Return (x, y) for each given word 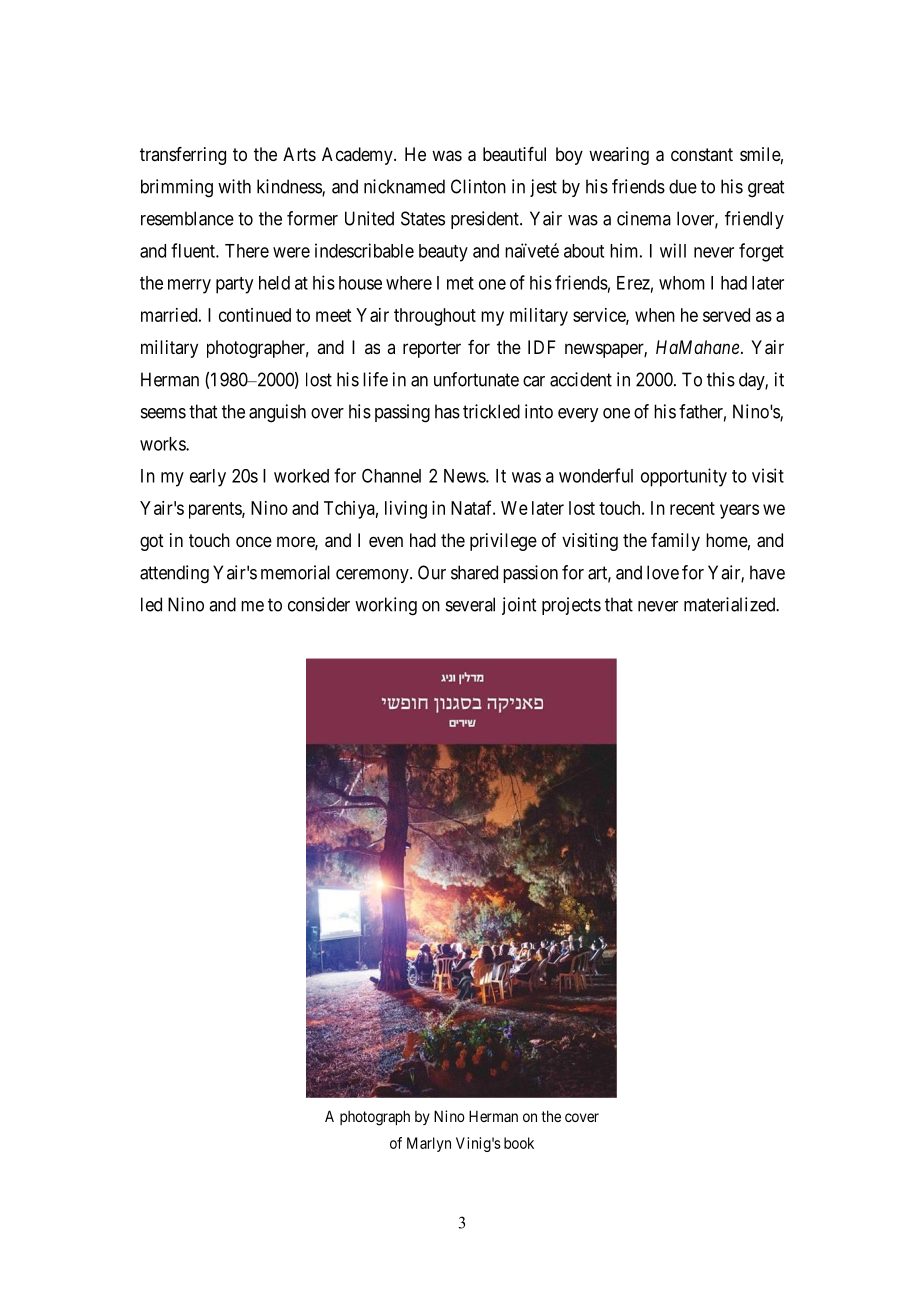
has (447, 411)
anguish (277, 413)
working (386, 606)
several (470, 604)
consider (319, 604)
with (234, 186)
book (519, 1143)
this (721, 379)
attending (174, 574)
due (683, 186)
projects (571, 606)
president (486, 220)
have (767, 572)
